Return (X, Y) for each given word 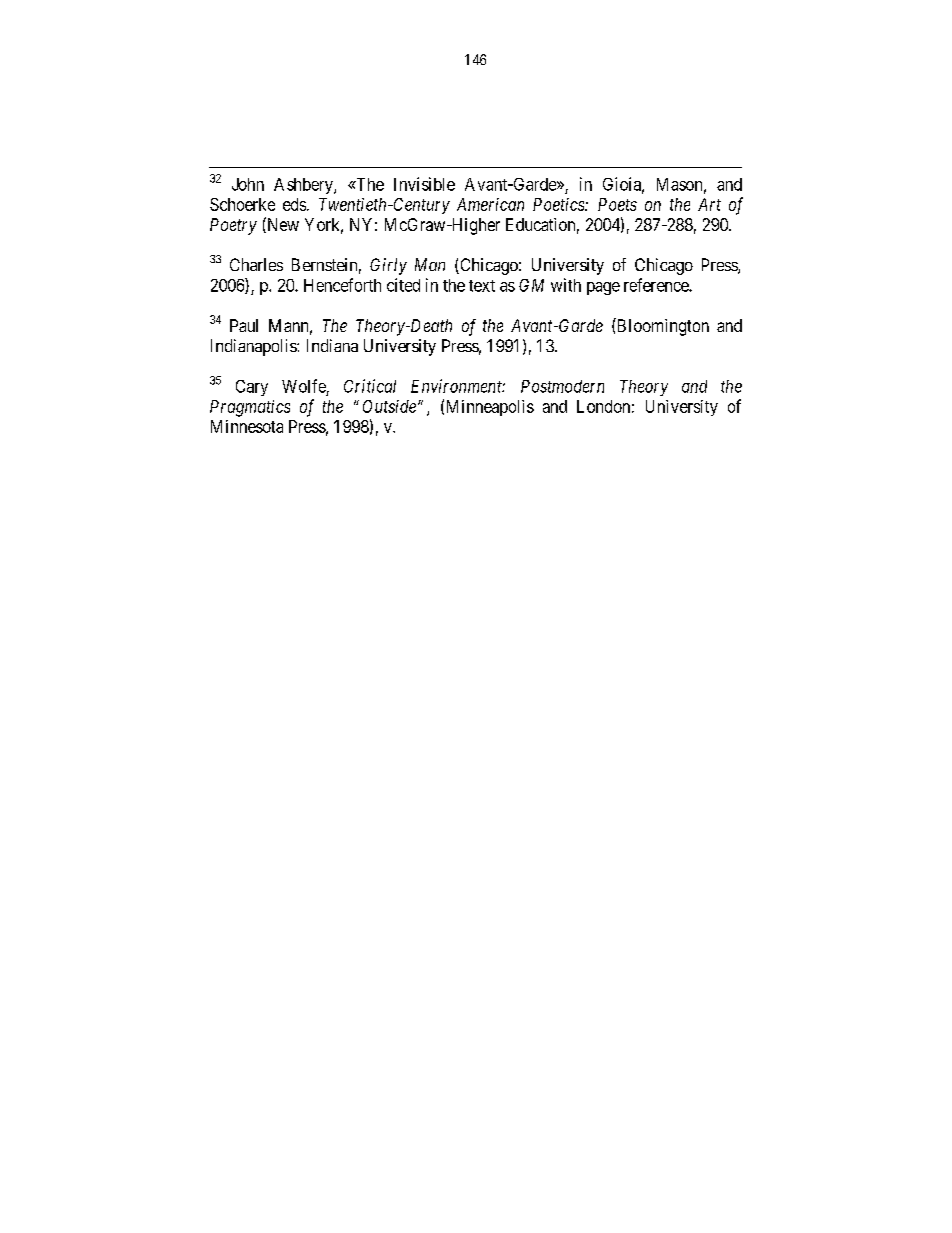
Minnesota (247, 426)
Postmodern (562, 386)
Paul (244, 325)
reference (657, 285)
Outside (389, 406)
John (248, 184)
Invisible (424, 184)
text (482, 286)
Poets (617, 204)
